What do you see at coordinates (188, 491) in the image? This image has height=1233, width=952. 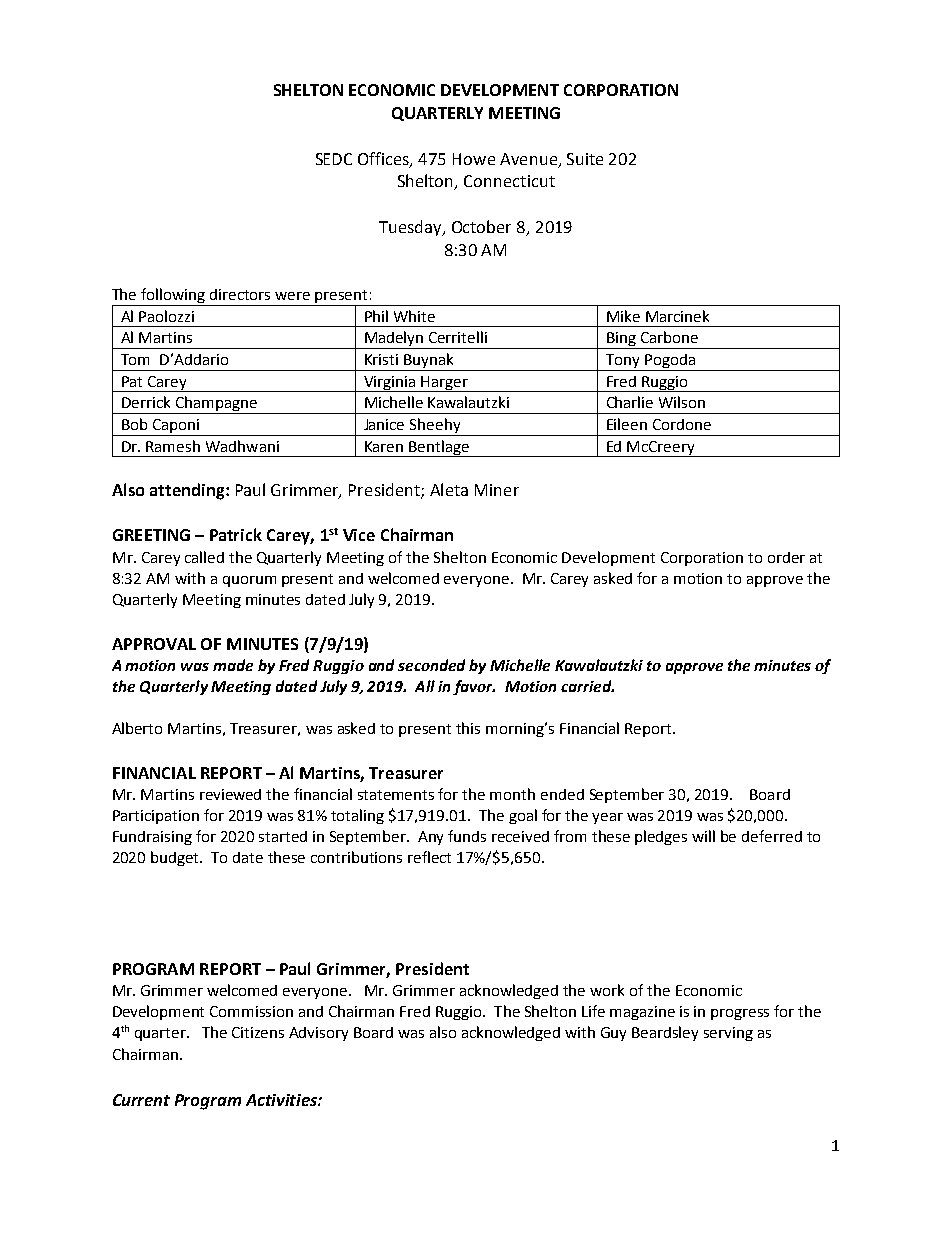 I see `attending` at bounding box center [188, 491].
